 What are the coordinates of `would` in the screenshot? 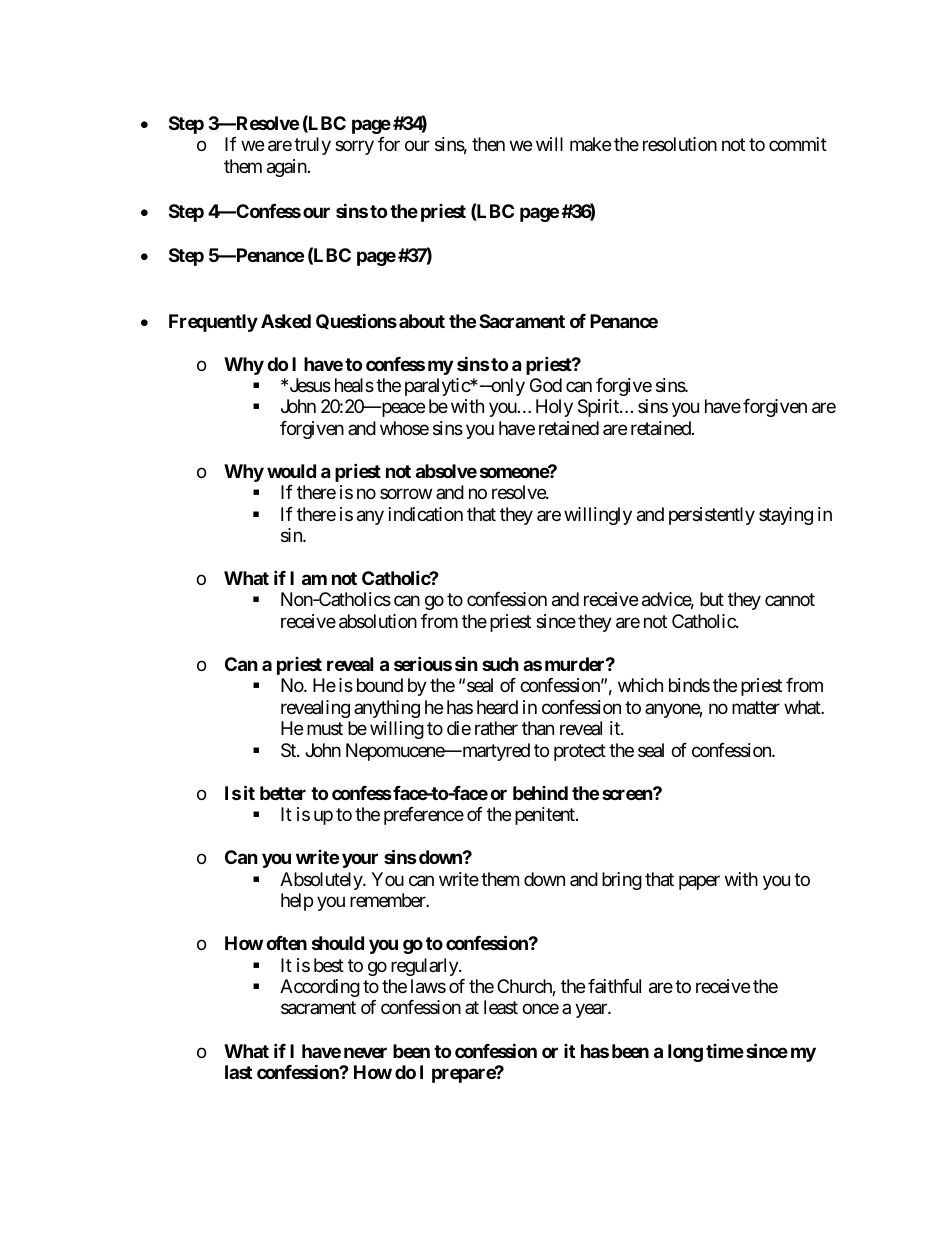 It's located at (291, 471).
